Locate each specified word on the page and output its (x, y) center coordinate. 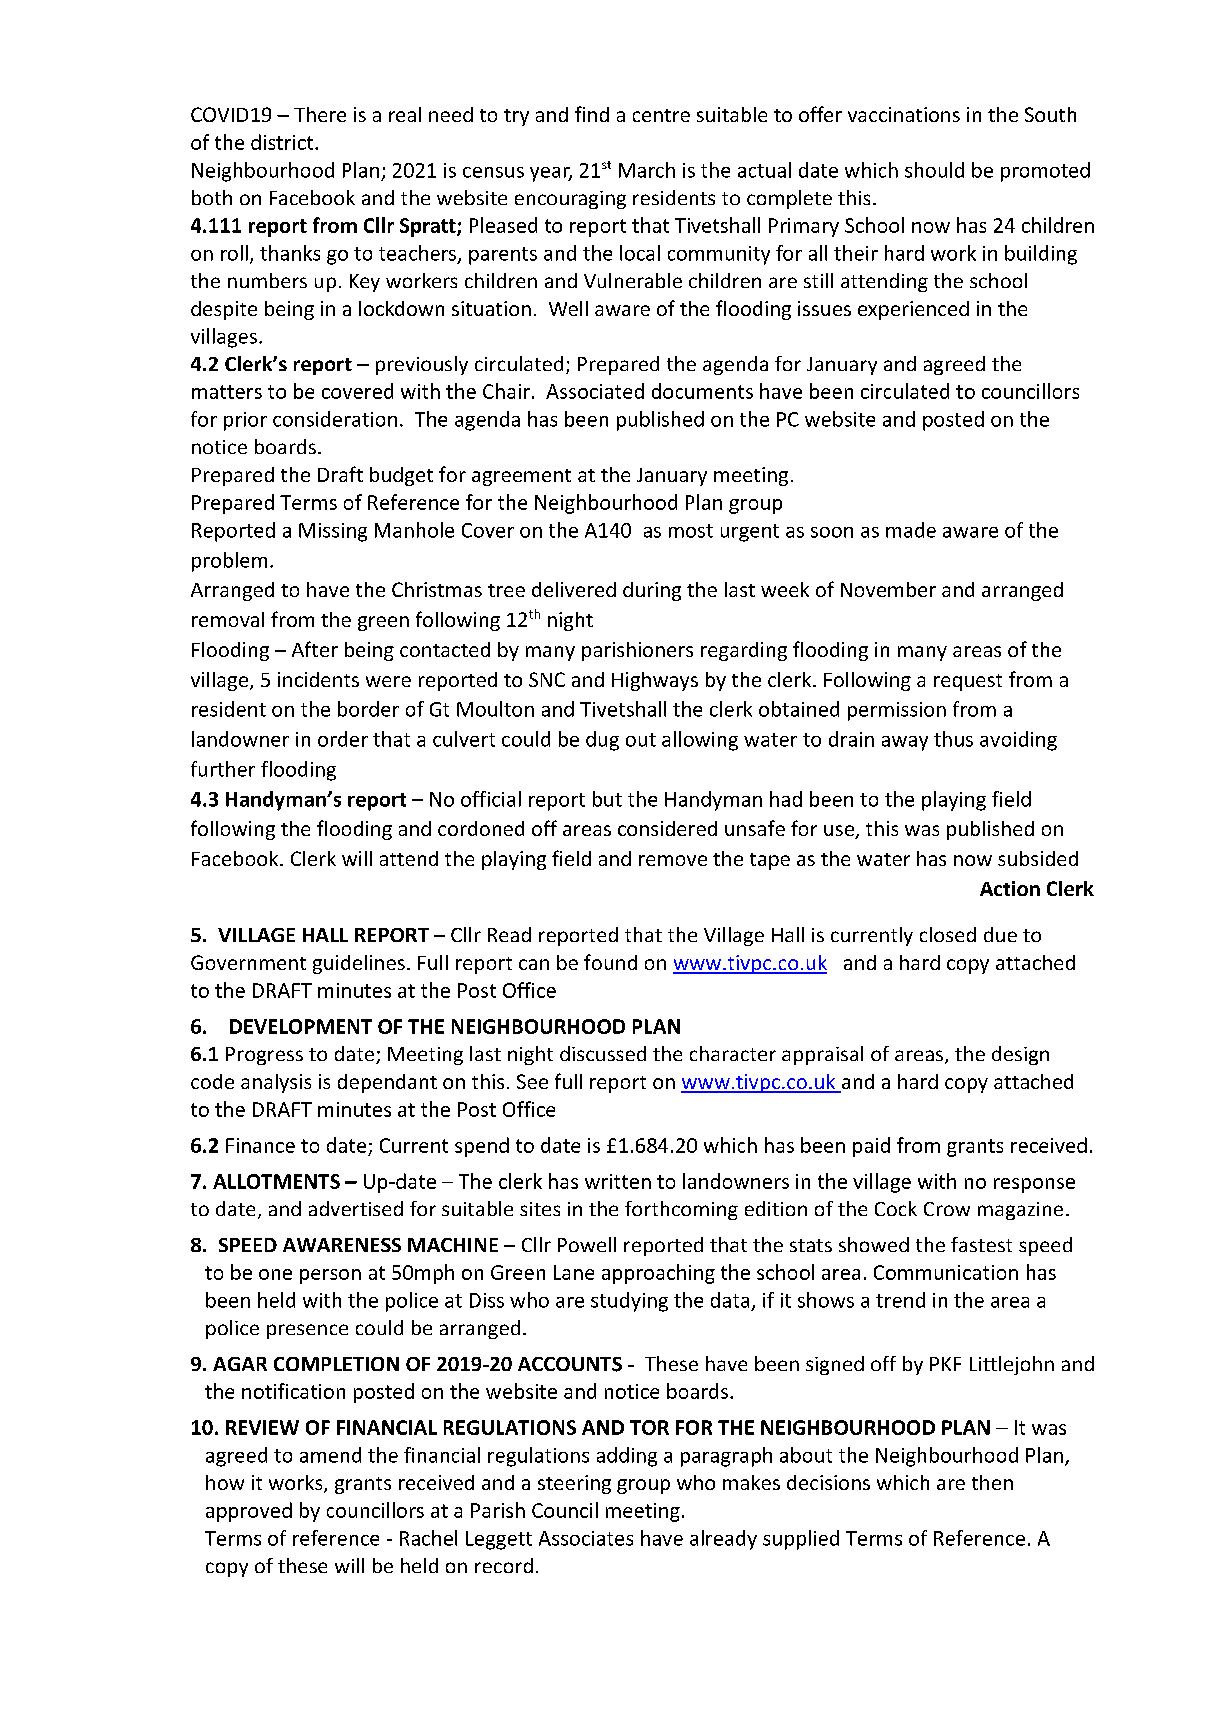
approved (249, 1512)
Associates (586, 1538)
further (223, 769)
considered (667, 828)
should (934, 170)
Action (1010, 888)
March (647, 170)
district (283, 142)
